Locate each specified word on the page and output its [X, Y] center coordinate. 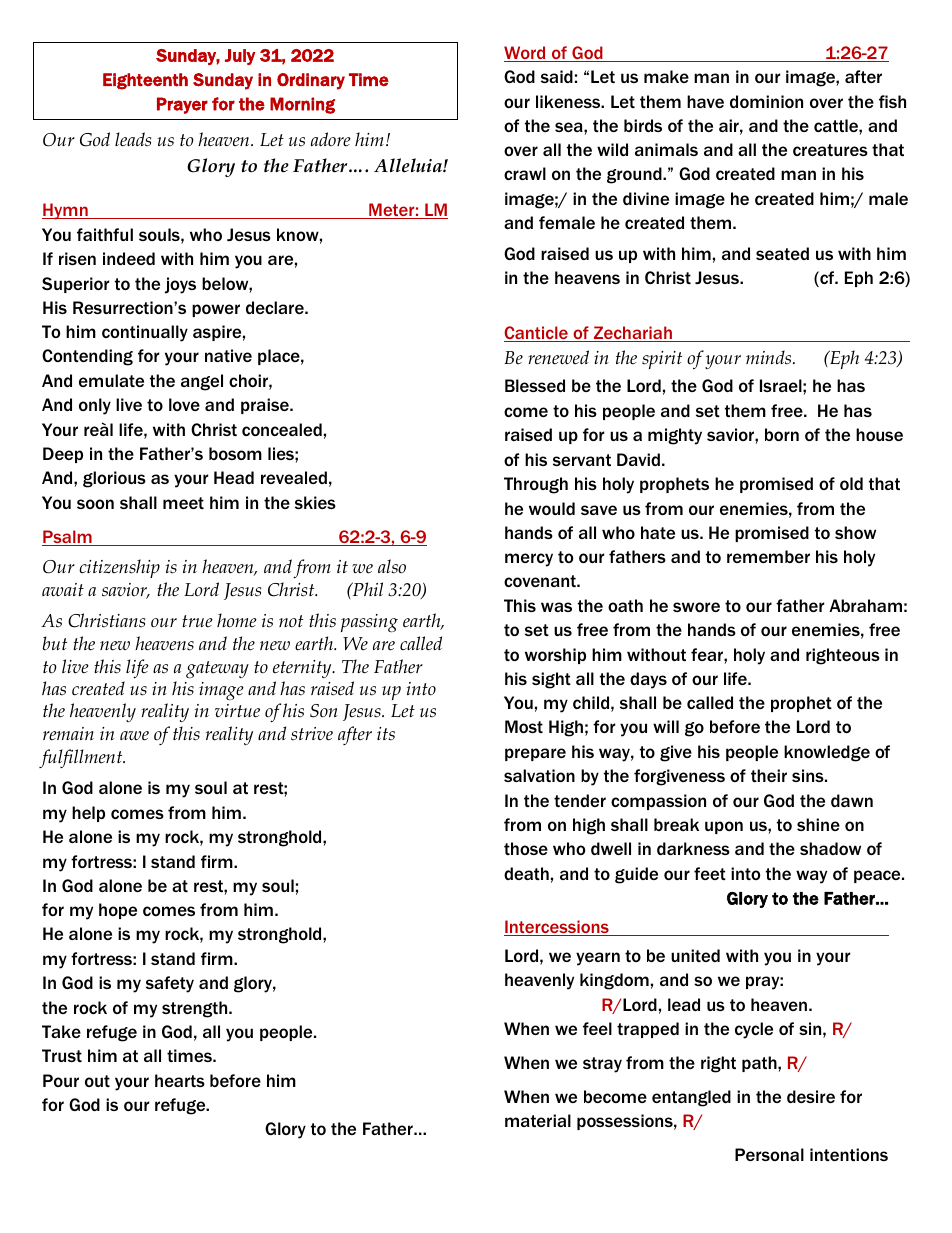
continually [145, 333]
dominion [766, 101]
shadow [830, 848]
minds [770, 357]
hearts [180, 1080]
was [556, 607]
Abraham [865, 605]
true [197, 621]
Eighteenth [145, 81]
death [526, 873]
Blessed [535, 385]
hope [118, 911]
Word [526, 54]
